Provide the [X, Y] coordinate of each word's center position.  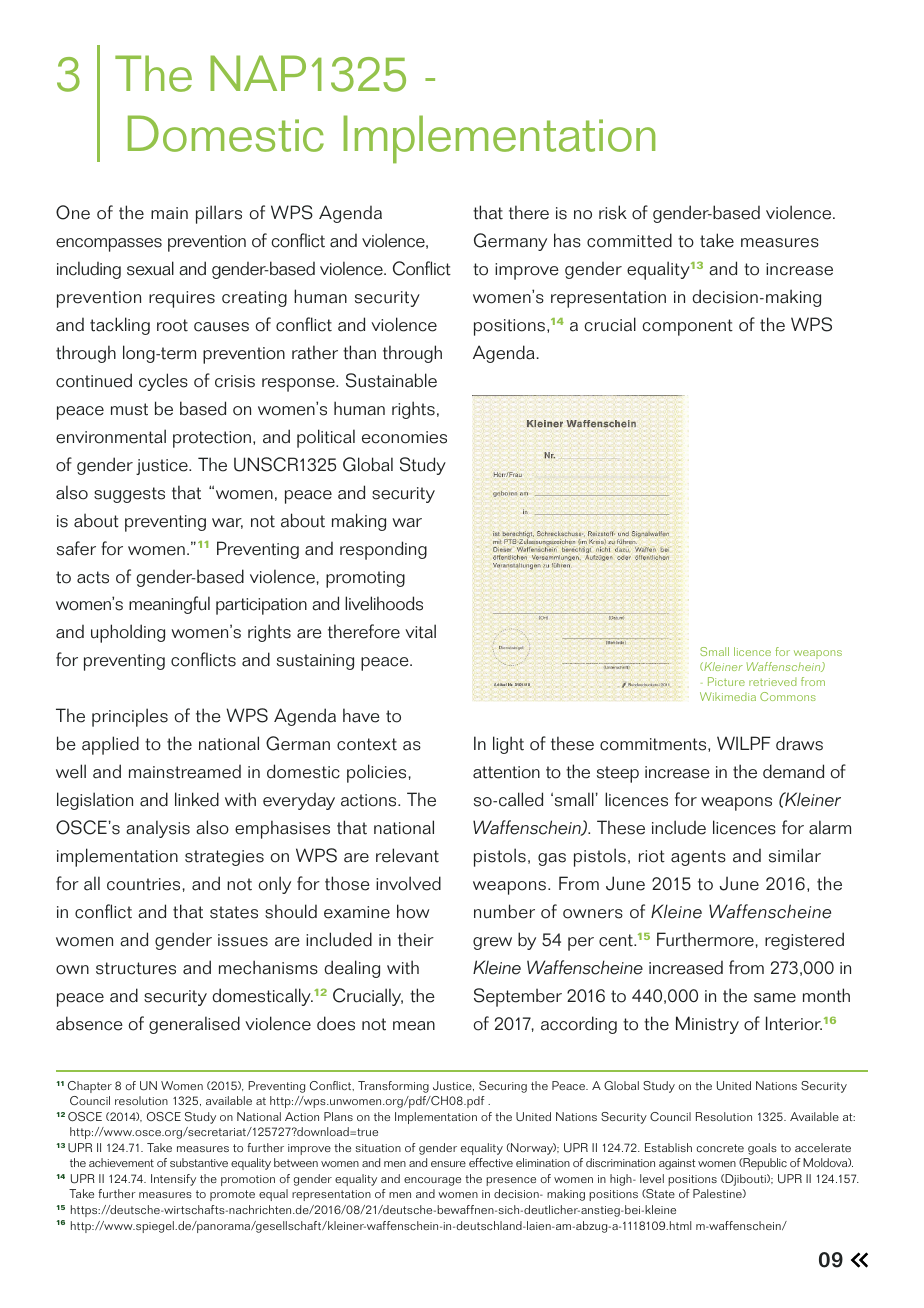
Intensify [173, 1180]
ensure [448, 1164]
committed [629, 240]
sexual [150, 268]
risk [613, 212]
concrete [720, 1148]
